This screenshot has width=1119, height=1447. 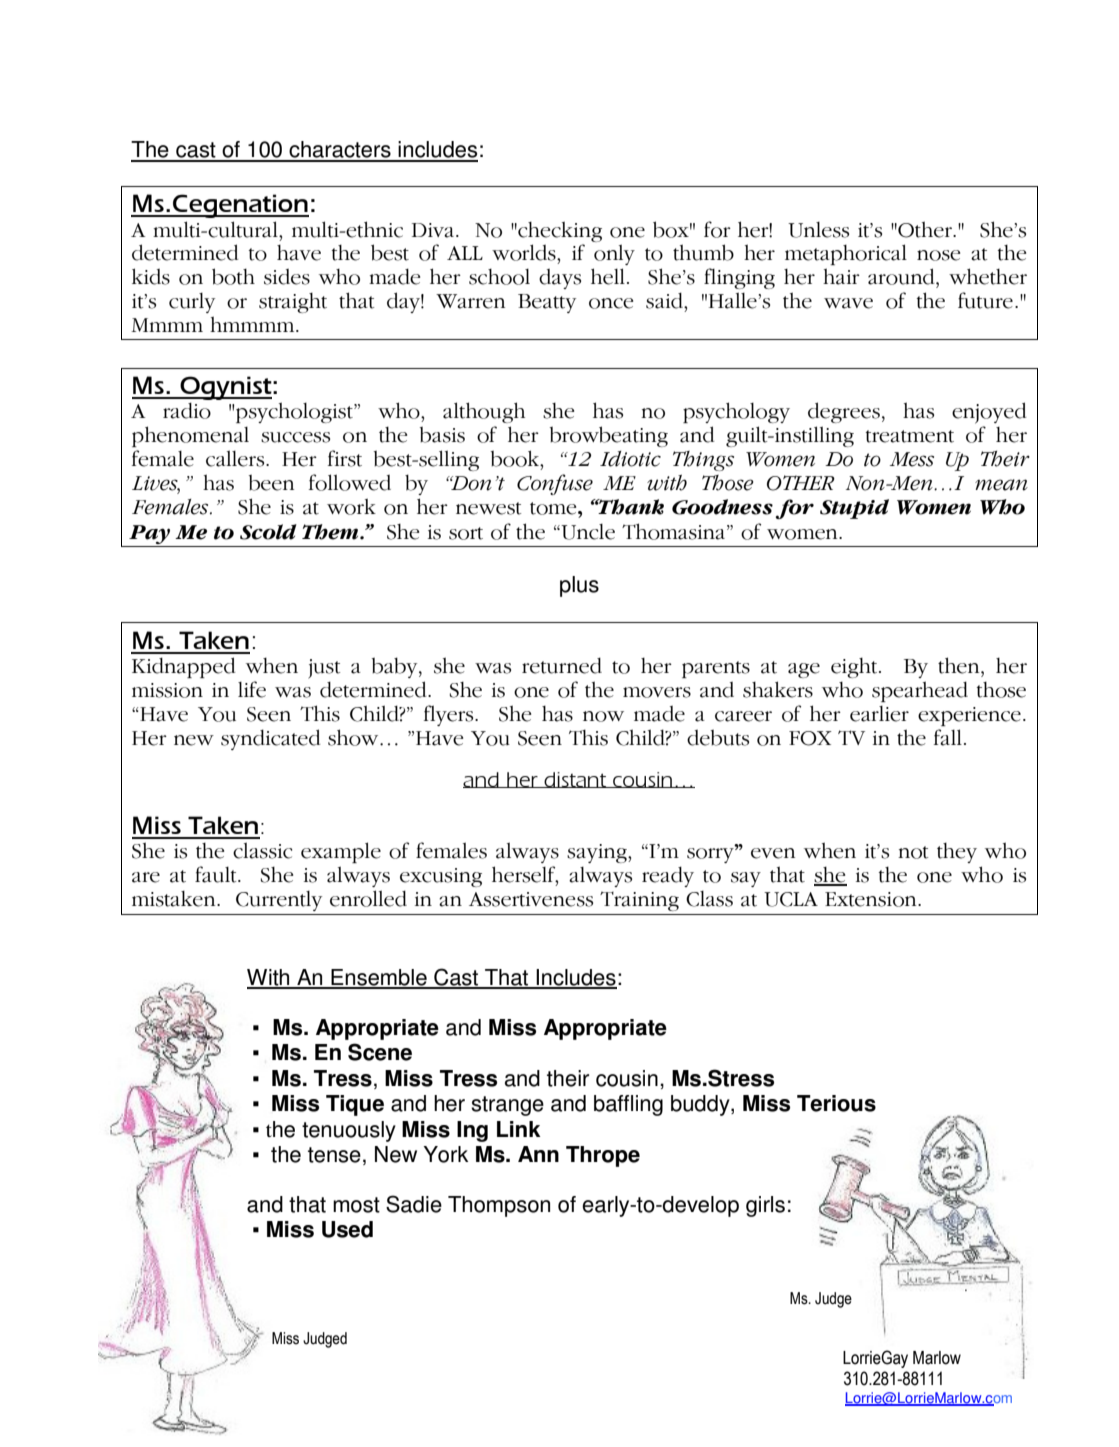 What do you see at coordinates (854, 509) in the screenshot?
I see `Stupid` at bounding box center [854, 509].
